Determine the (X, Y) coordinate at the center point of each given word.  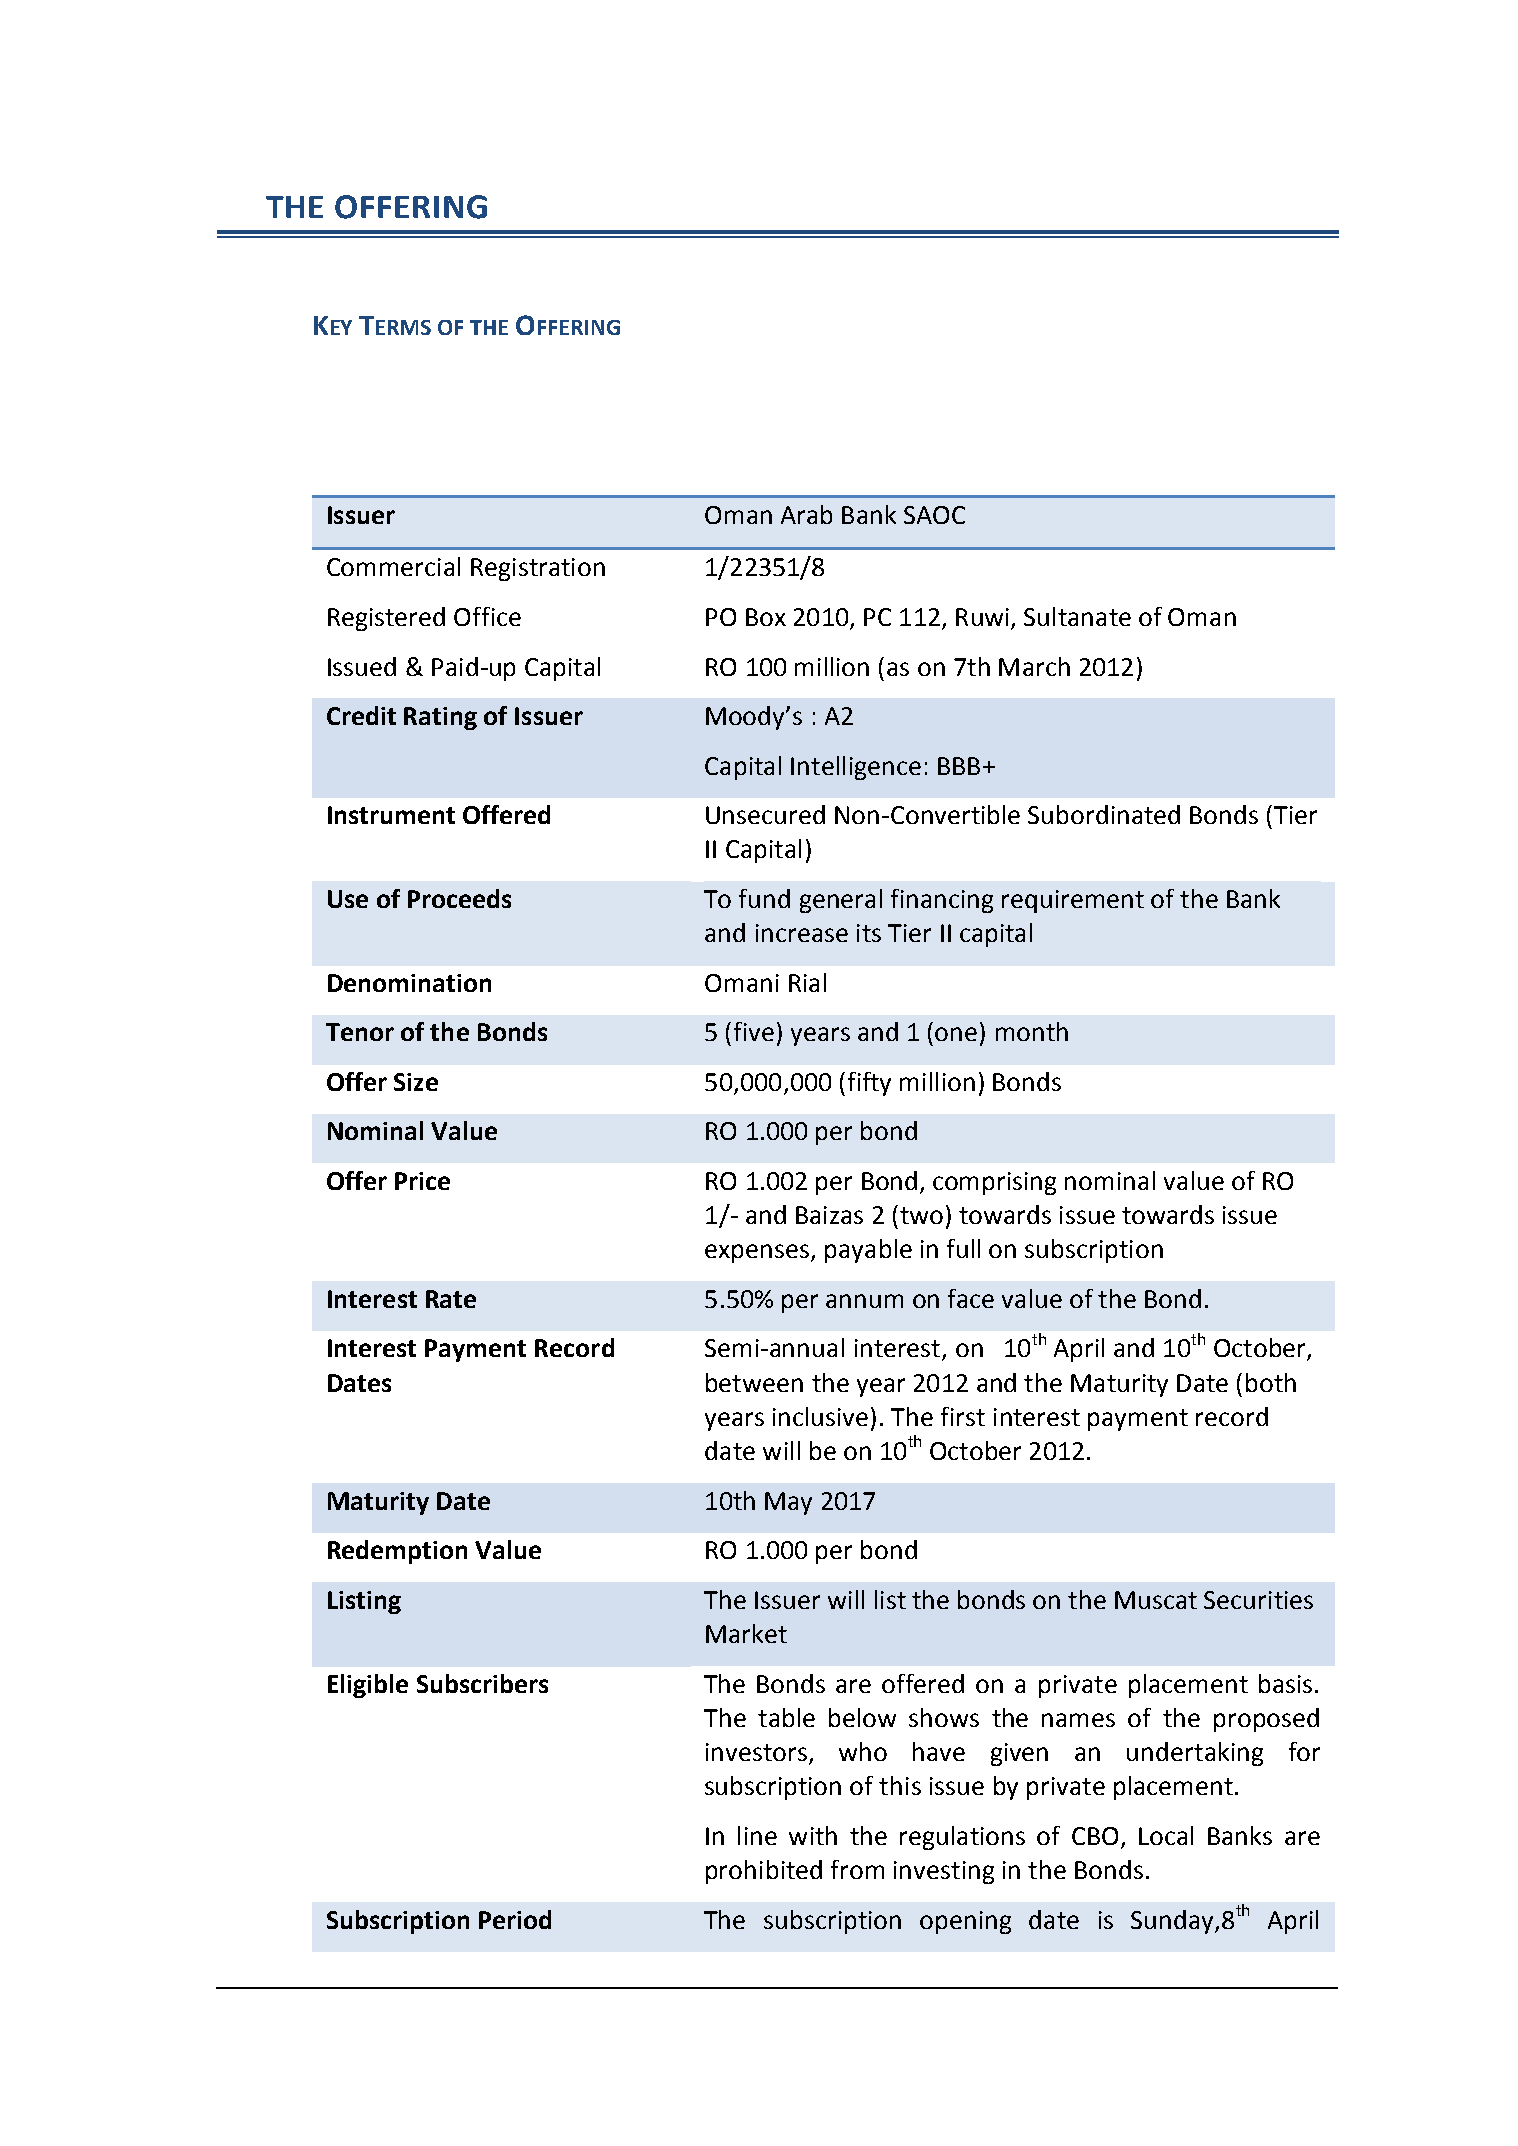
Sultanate (1077, 616)
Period (515, 1919)
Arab (806, 514)
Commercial (393, 566)
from (857, 1869)
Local (1166, 1835)
